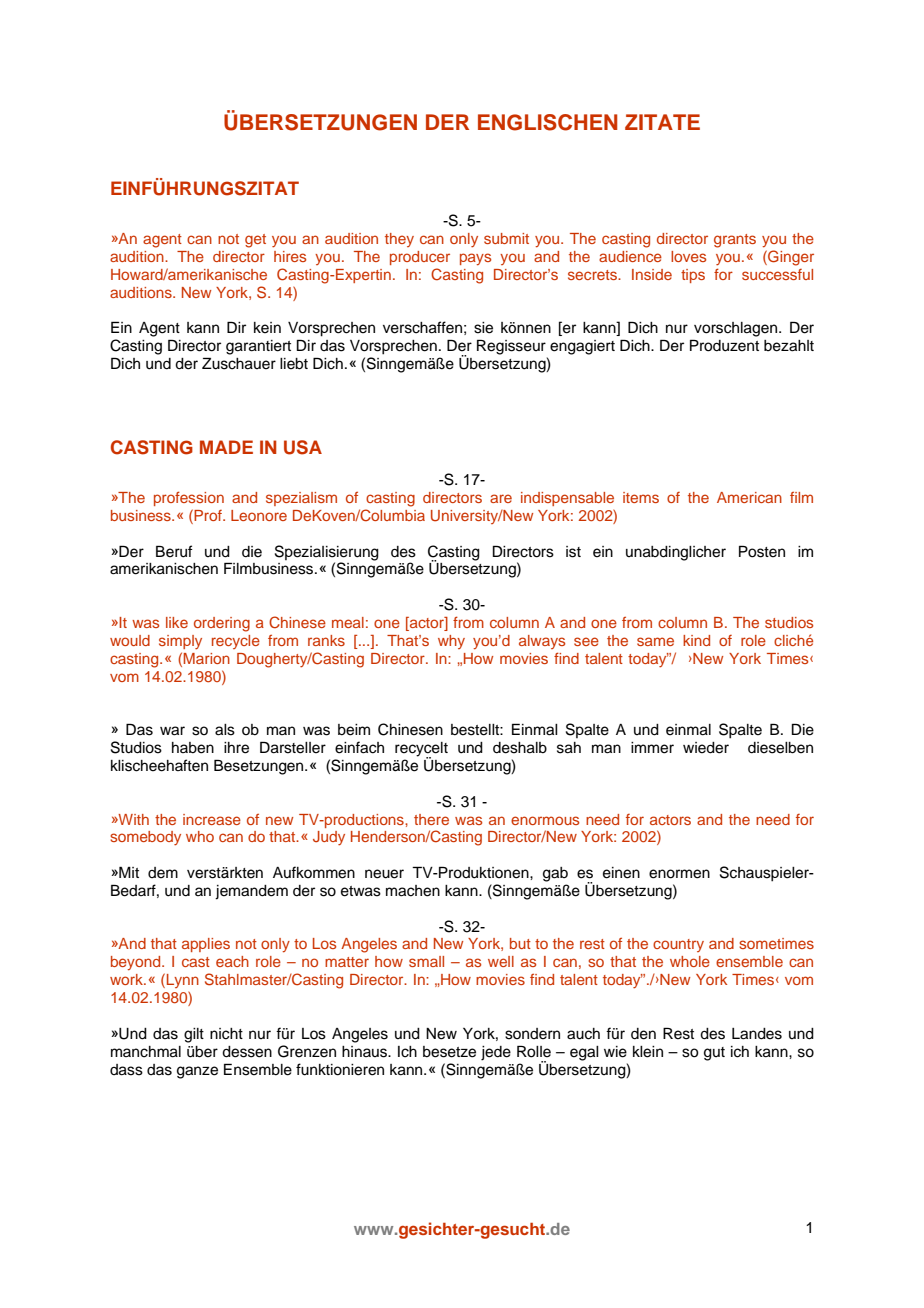 This document has width=924, height=1308. What do you see at coordinates (688, 256) in the document?
I see `loves` at bounding box center [688, 256].
